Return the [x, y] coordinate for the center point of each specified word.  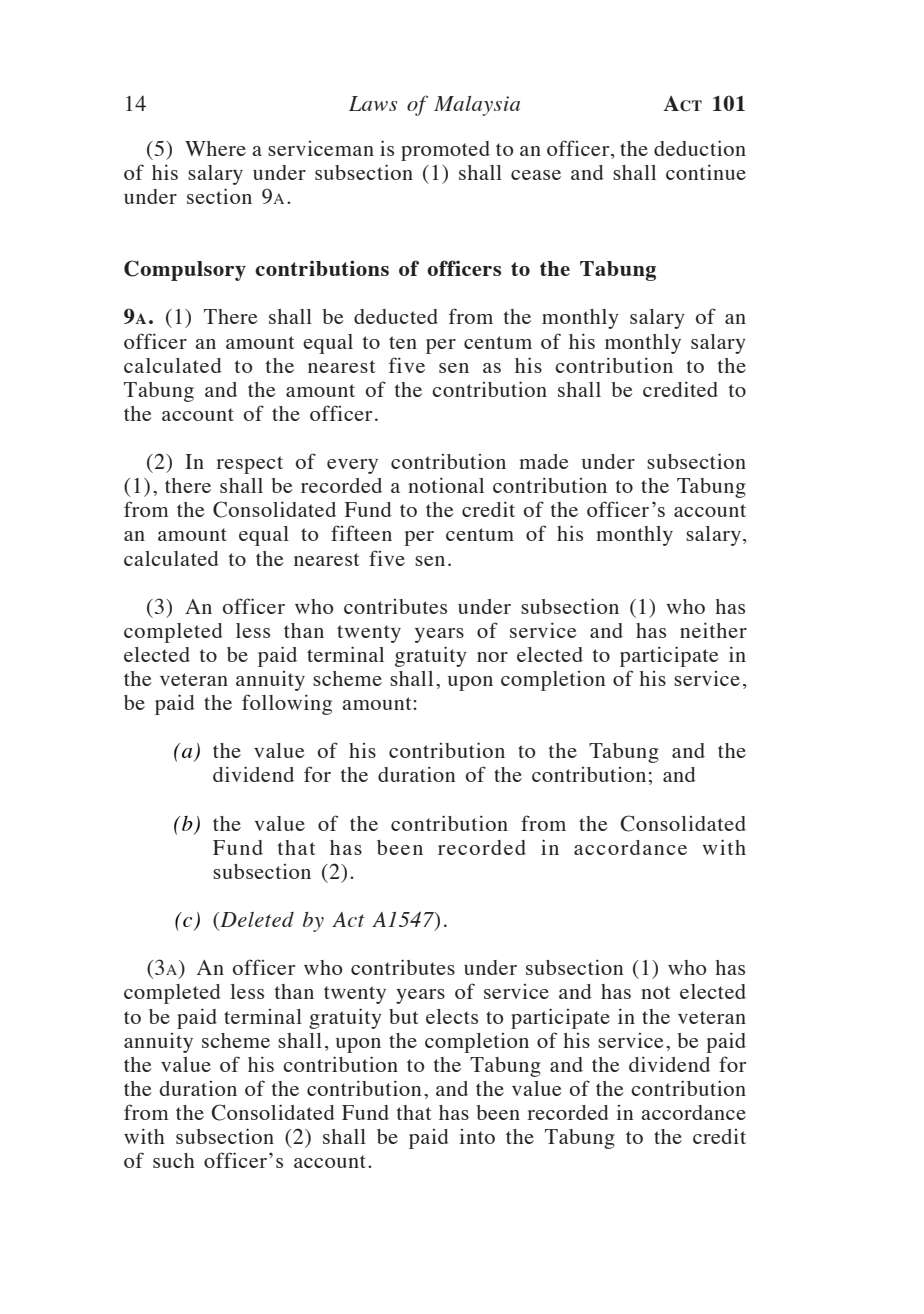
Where [215, 148]
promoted [445, 151]
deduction [700, 148]
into [477, 1136]
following [287, 704]
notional [446, 485]
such [174, 1160]
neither [713, 630]
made [544, 461]
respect [249, 465]
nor [492, 657]
